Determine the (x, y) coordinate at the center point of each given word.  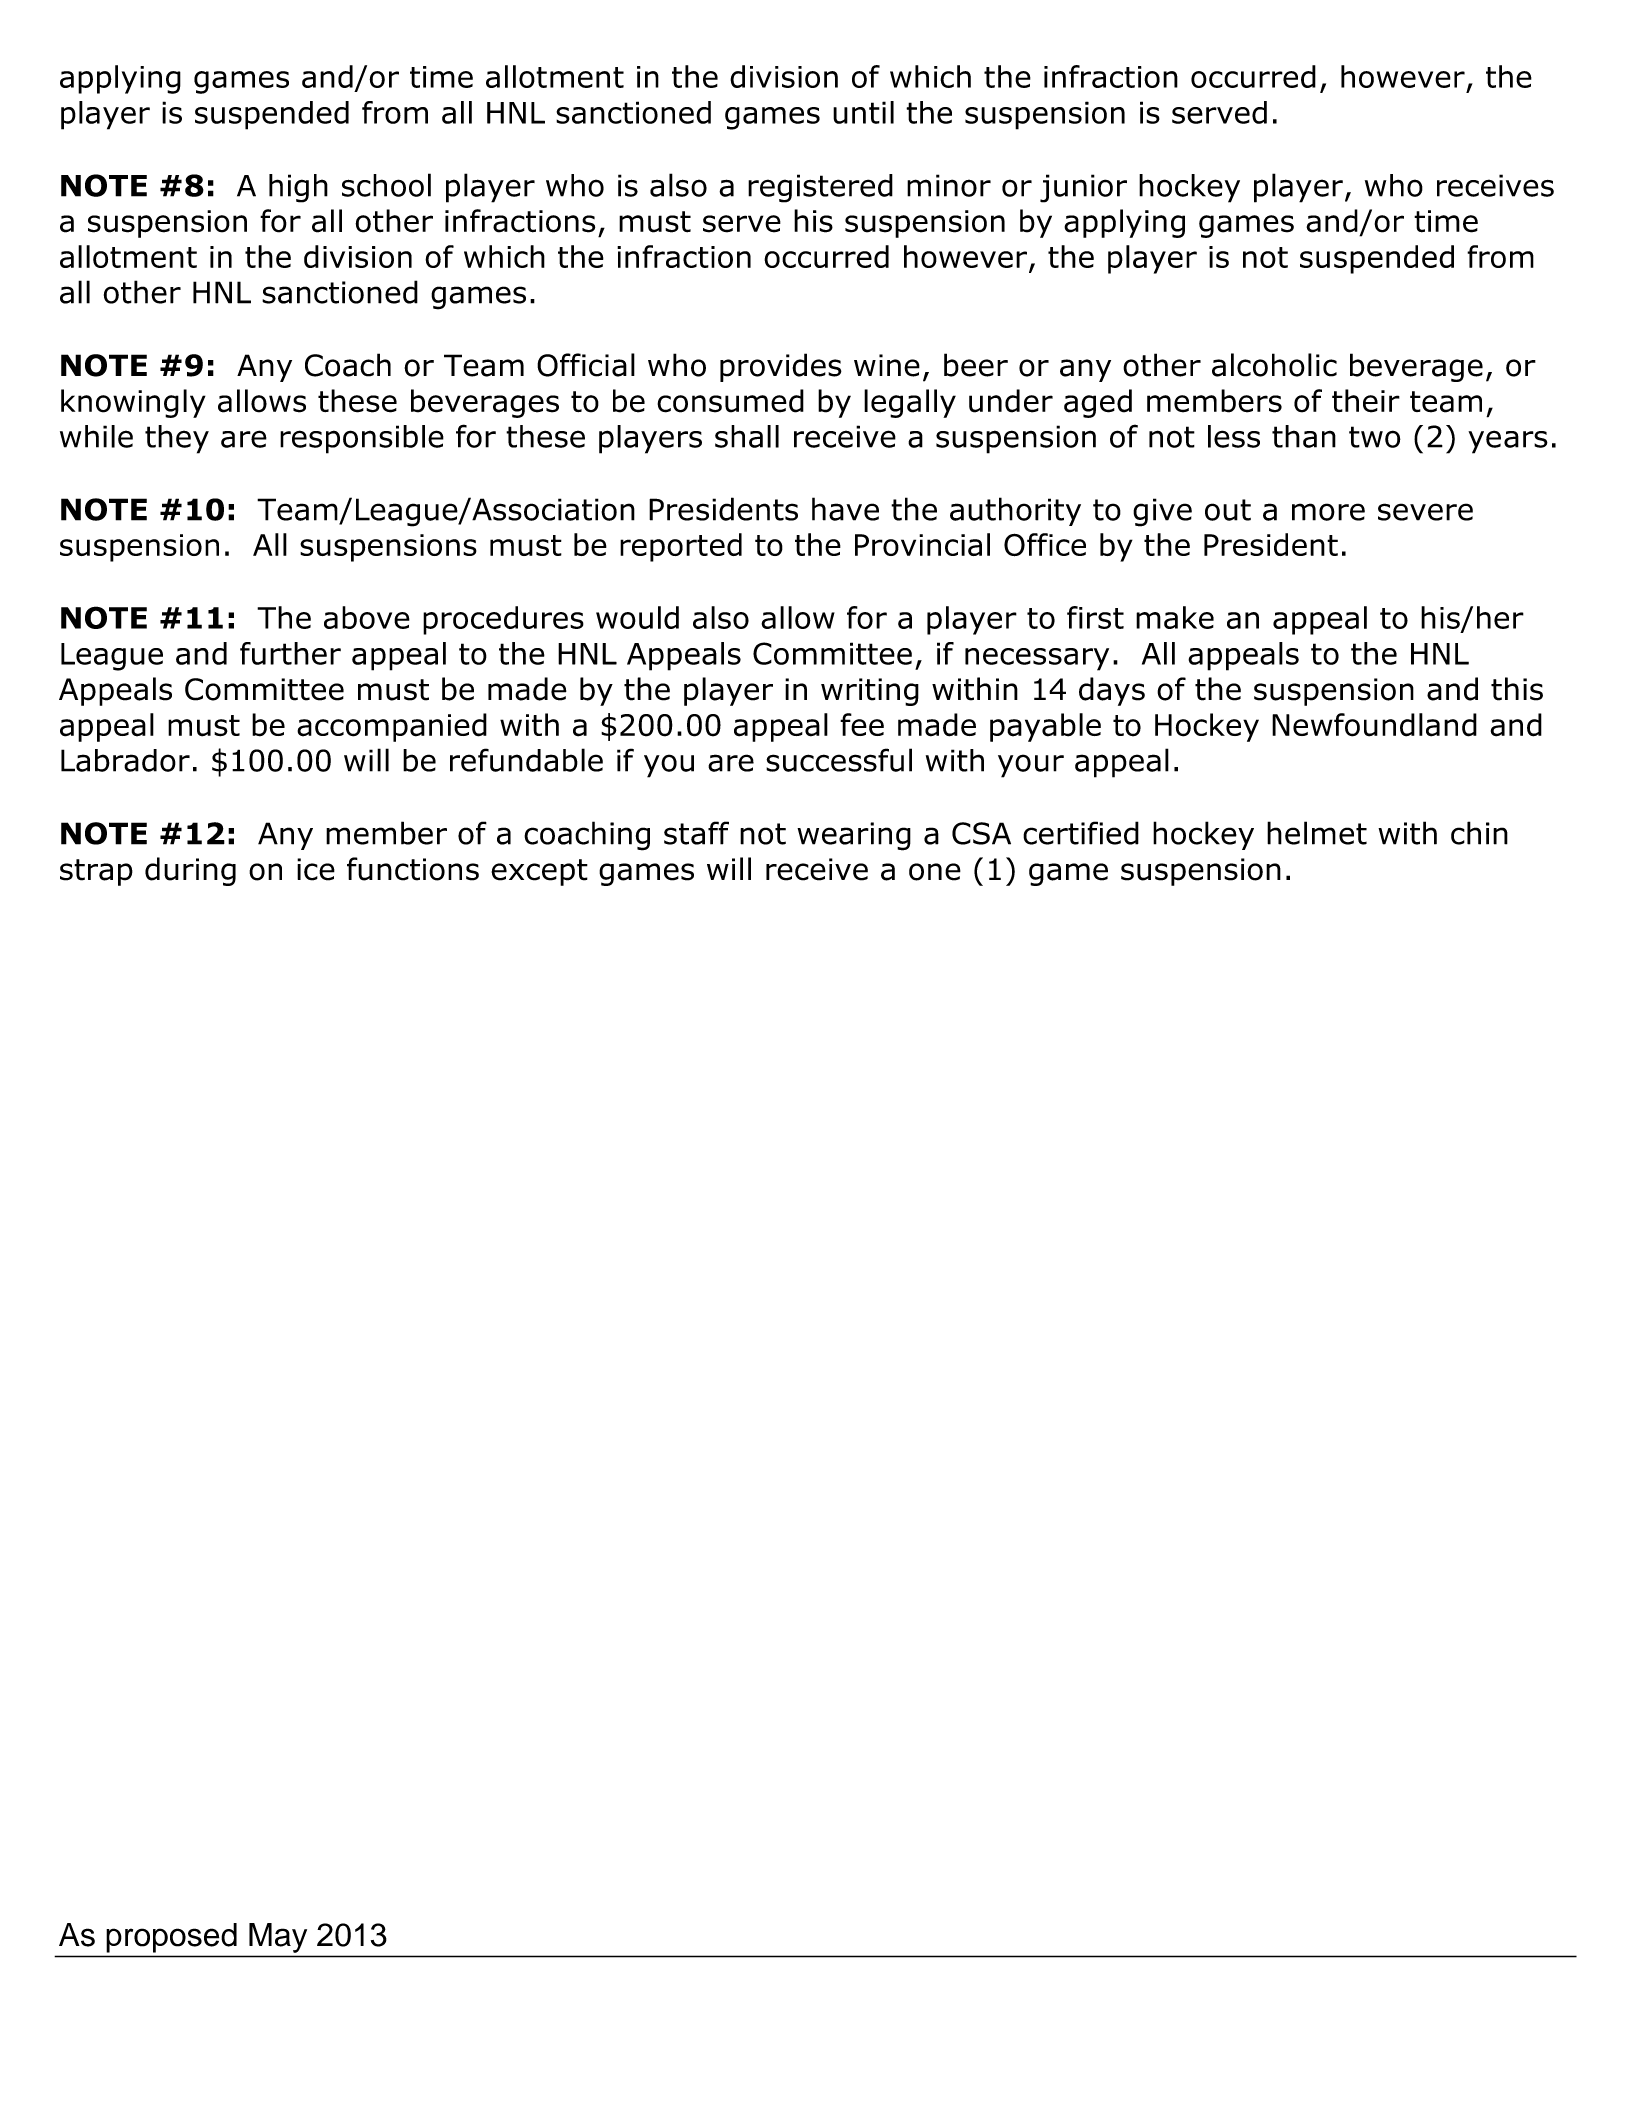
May (278, 1938)
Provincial (922, 544)
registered (820, 188)
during (190, 871)
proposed (172, 1938)
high (298, 188)
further (290, 653)
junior (1083, 188)
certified (1081, 833)
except (539, 872)
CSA (981, 833)
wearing (854, 836)
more (1328, 512)
